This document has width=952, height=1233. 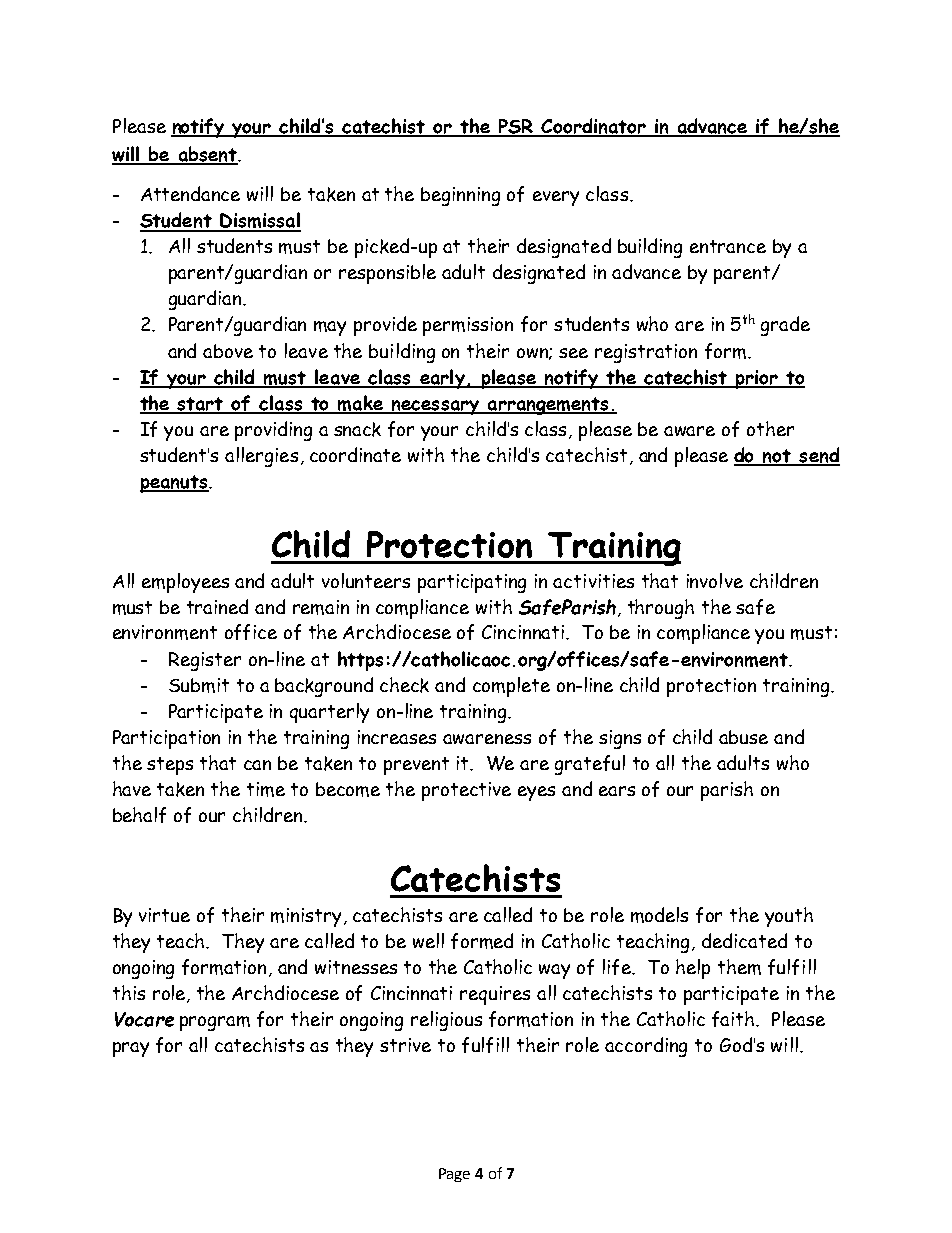 I want to click on complete, so click(x=511, y=687).
